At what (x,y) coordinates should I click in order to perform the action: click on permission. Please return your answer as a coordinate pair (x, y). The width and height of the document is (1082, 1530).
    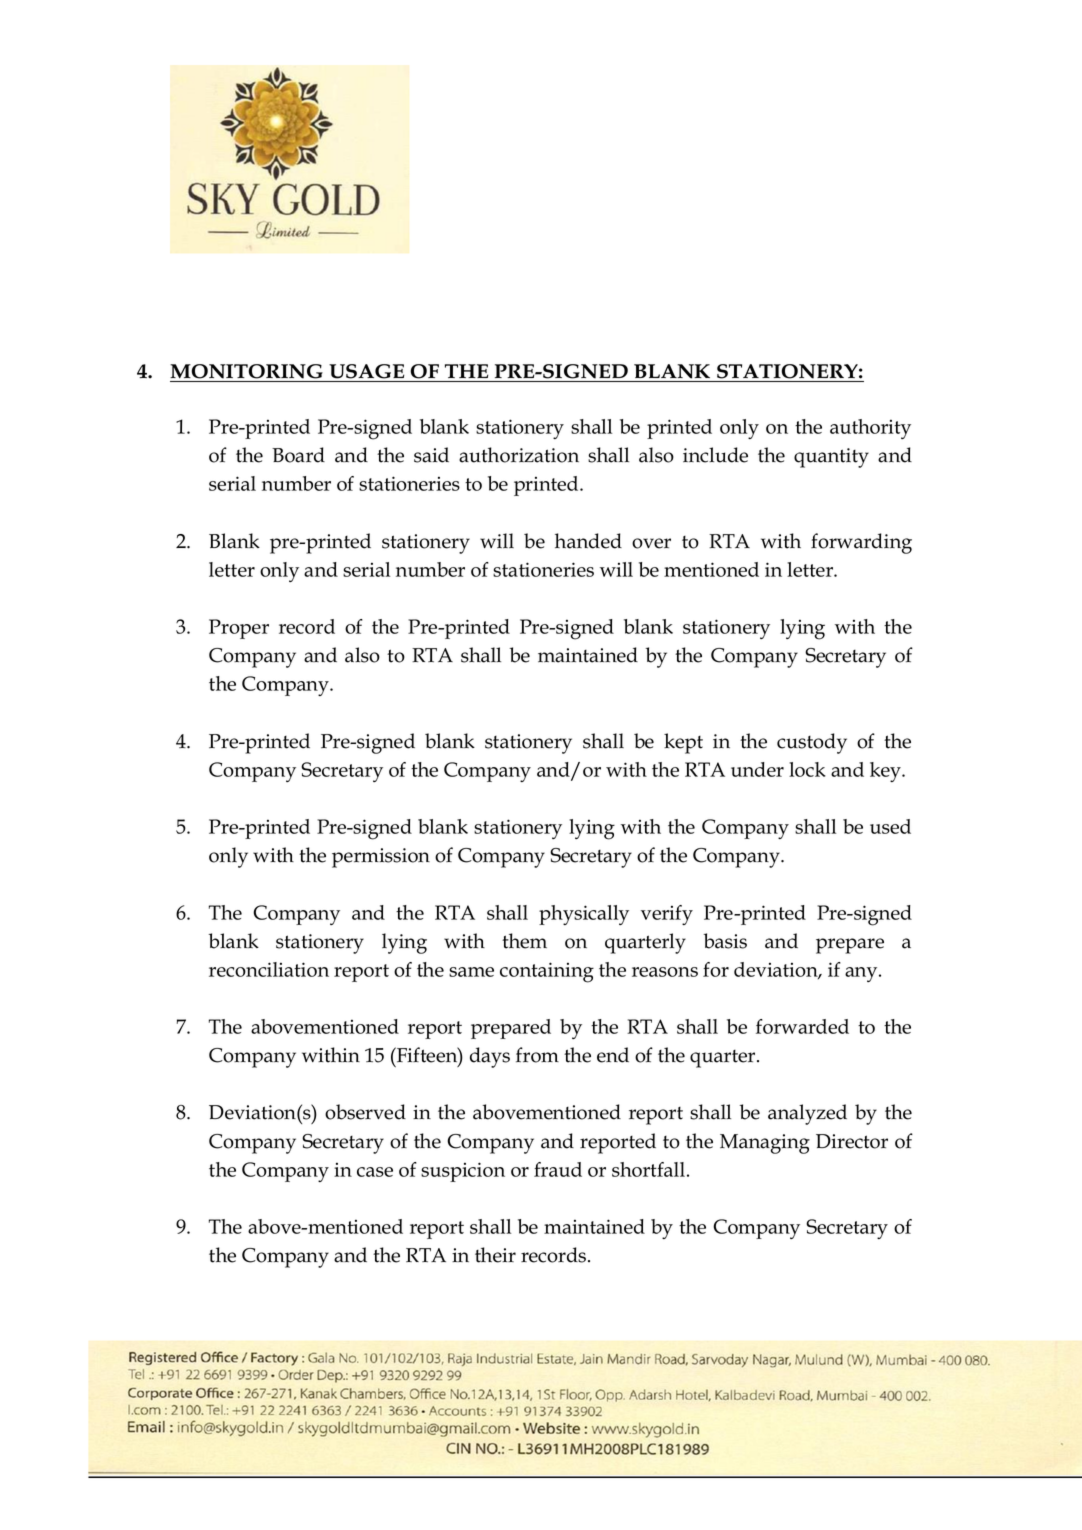
    Looking at the image, I should click on (381, 858).
